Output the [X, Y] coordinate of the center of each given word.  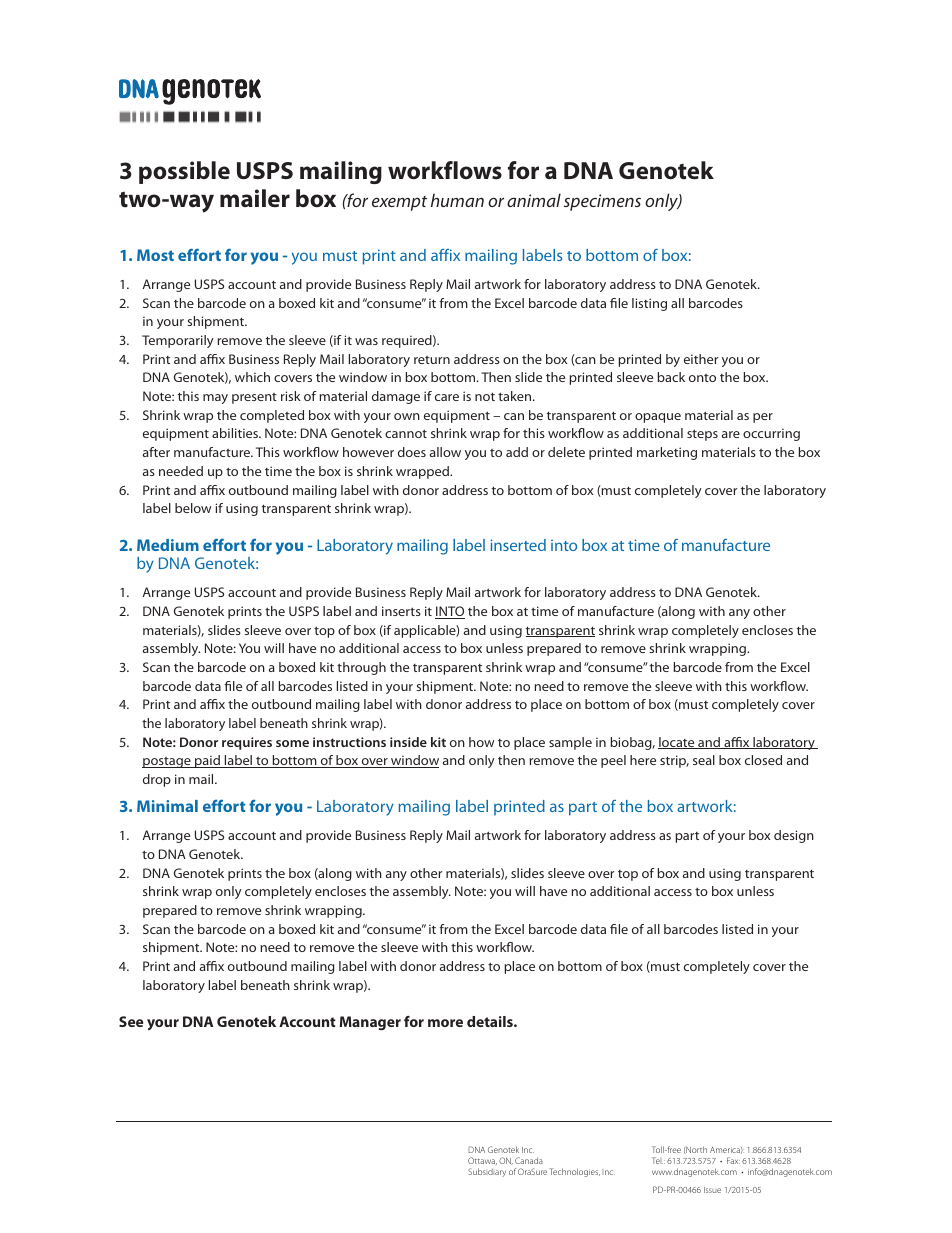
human [457, 200]
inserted [518, 545]
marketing [667, 453]
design [794, 836]
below [193, 508]
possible [184, 172]
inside [408, 742]
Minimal [167, 806]
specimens [602, 202]
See [131, 1021]
